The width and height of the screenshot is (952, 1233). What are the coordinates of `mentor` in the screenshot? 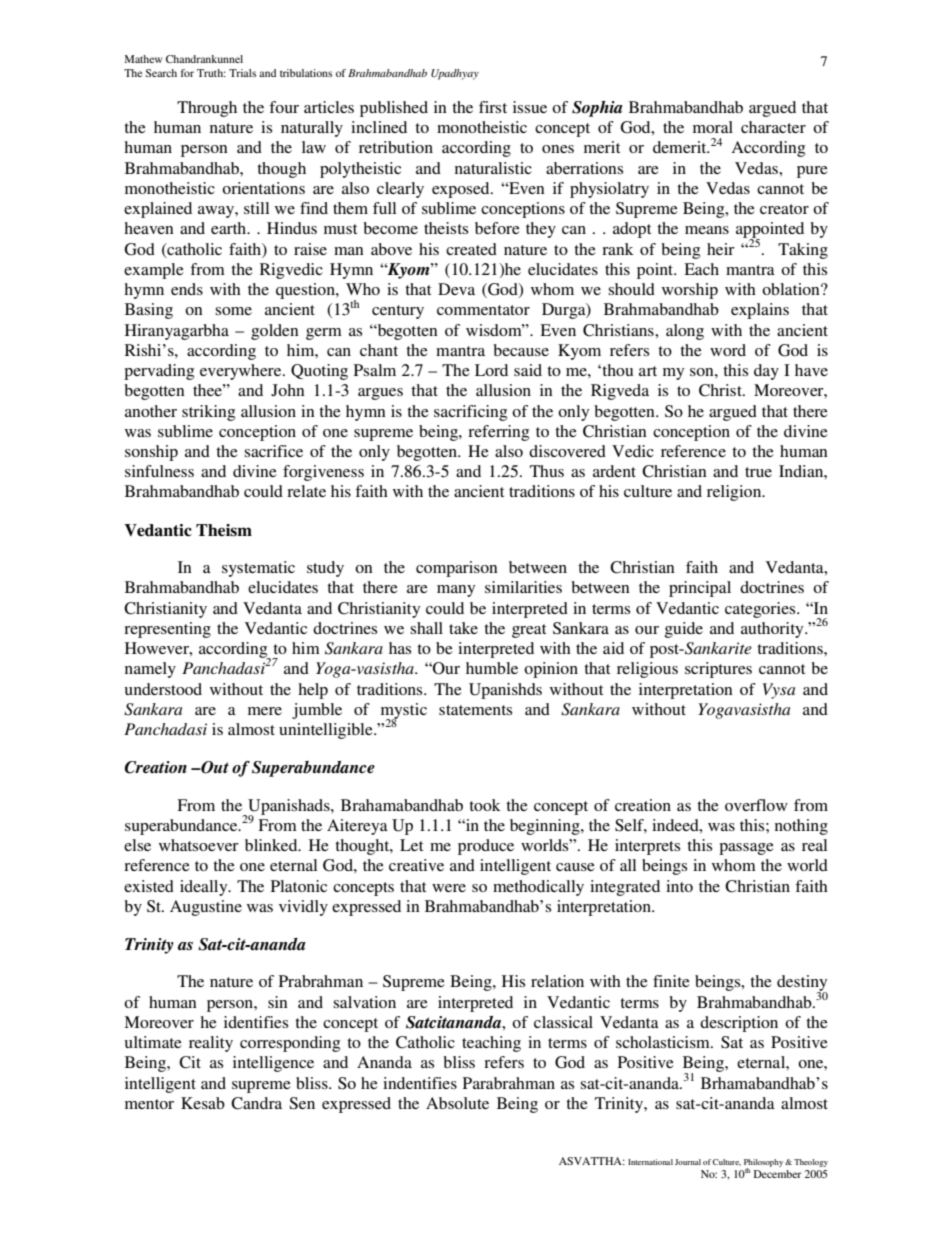 It's located at (149, 1104).
